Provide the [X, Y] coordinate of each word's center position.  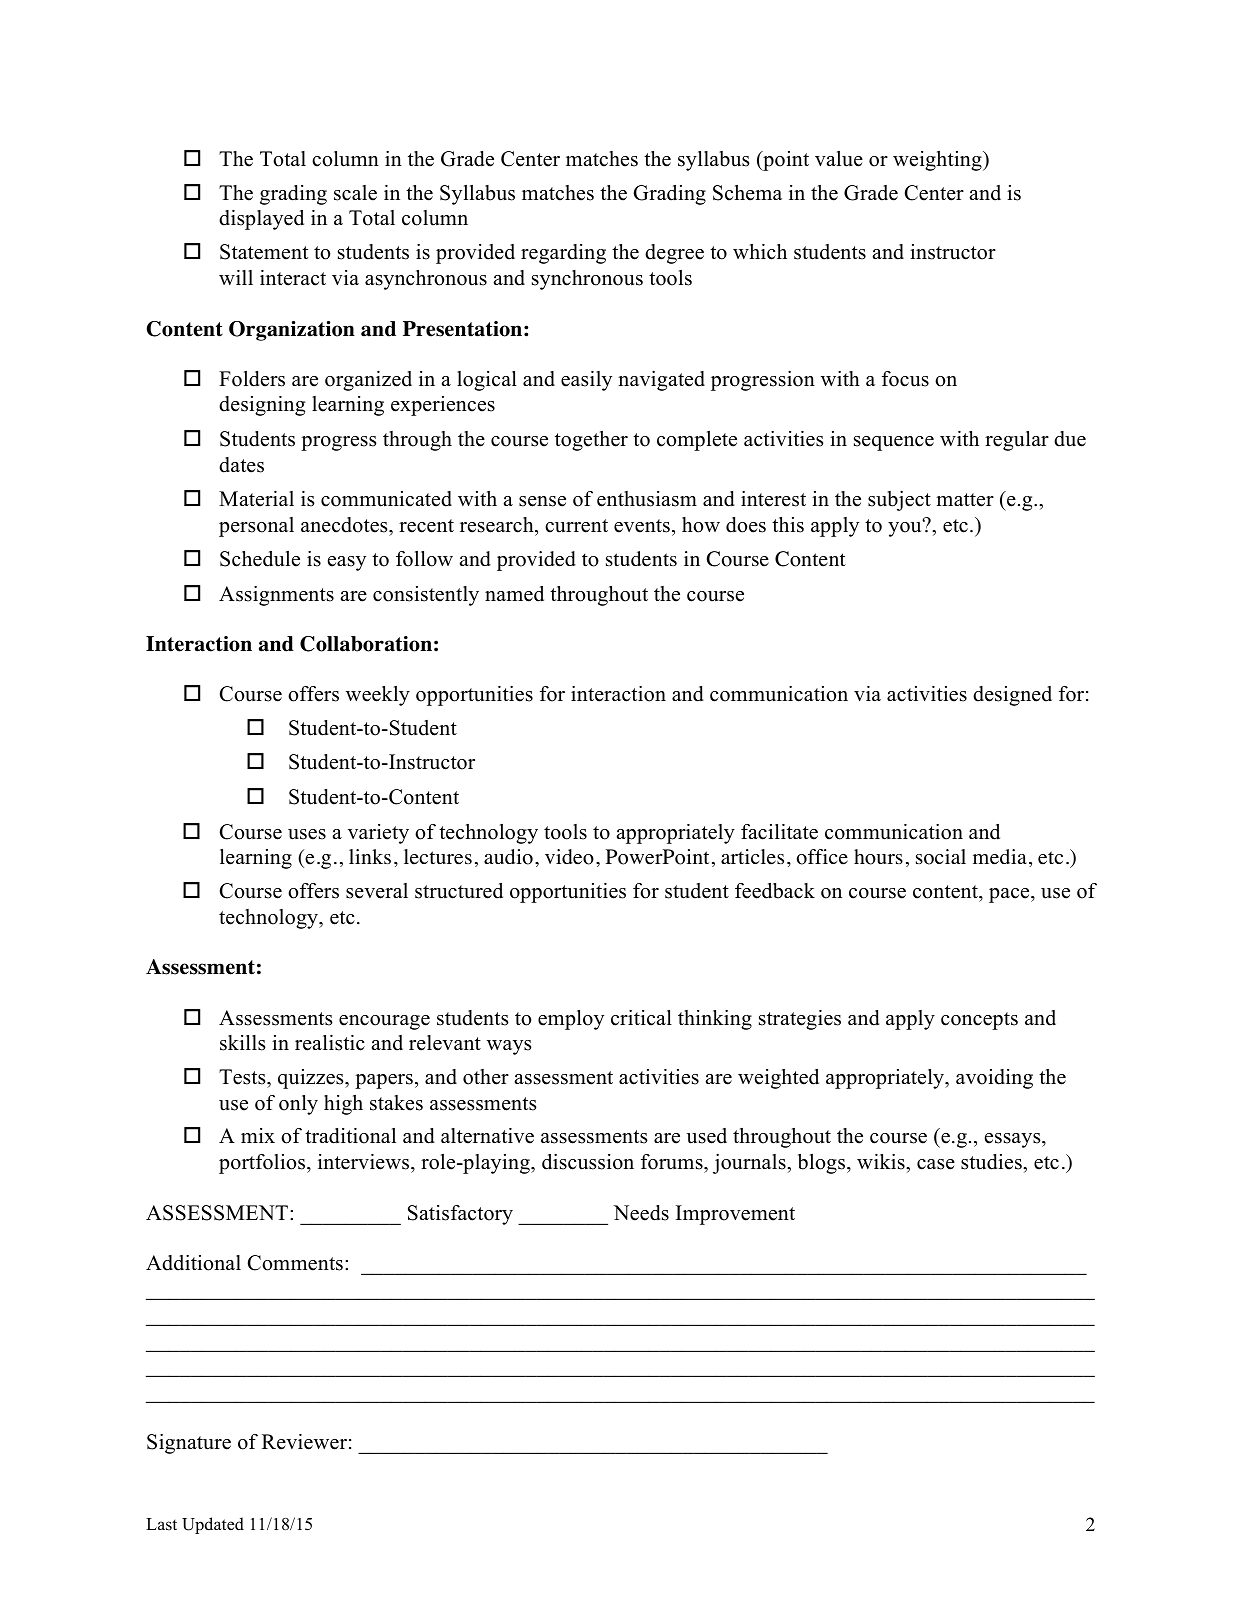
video [569, 857]
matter [965, 500]
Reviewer [304, 1442]
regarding [563, 254]
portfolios [263, 1164]
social [941, 857]
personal [256, 527]
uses [307, 834]
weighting [938, 161]
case [936, 1164]
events [642, 526]
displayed [261, 220]
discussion [588, 1162]
